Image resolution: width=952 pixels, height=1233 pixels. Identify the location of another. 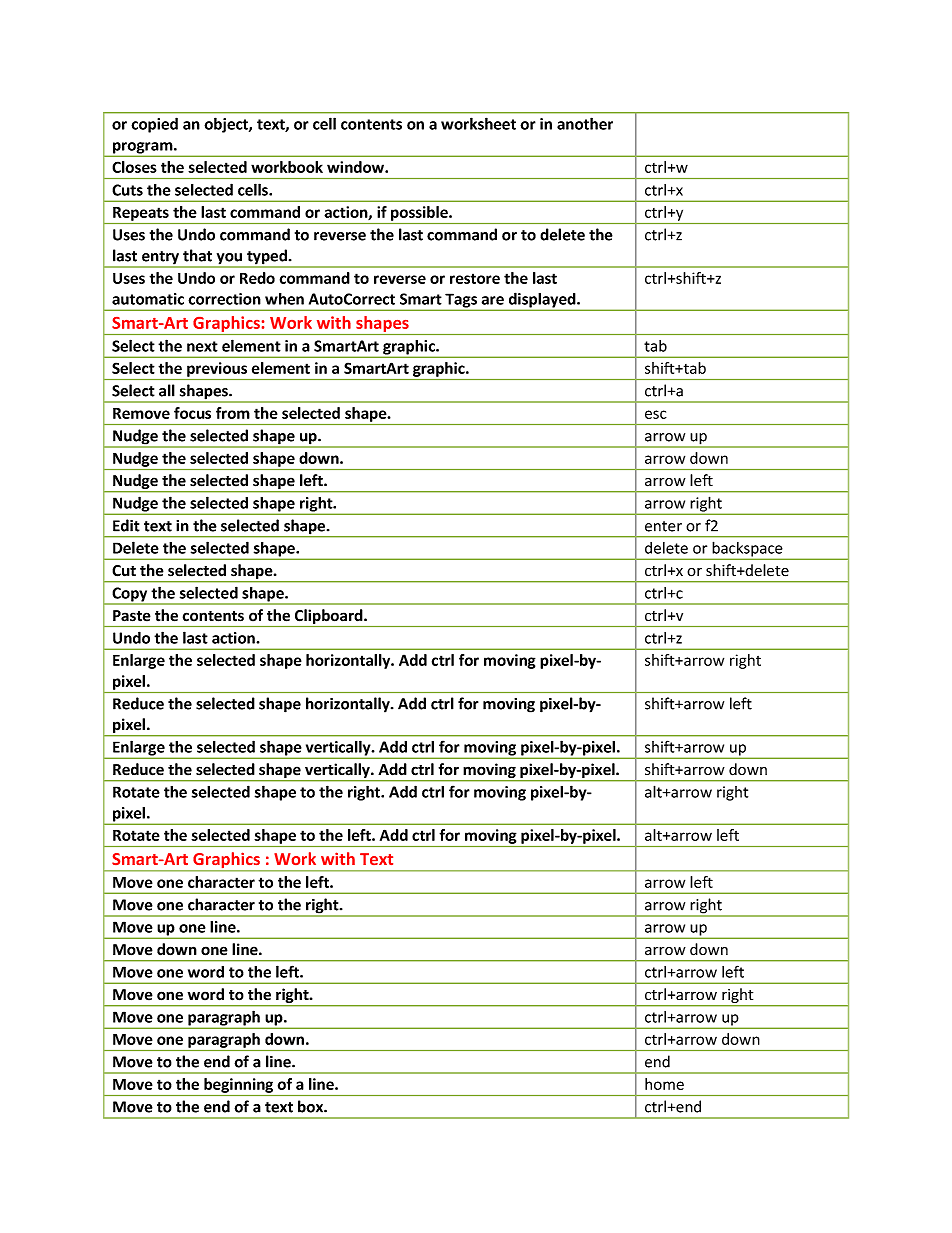
(585, 123).
